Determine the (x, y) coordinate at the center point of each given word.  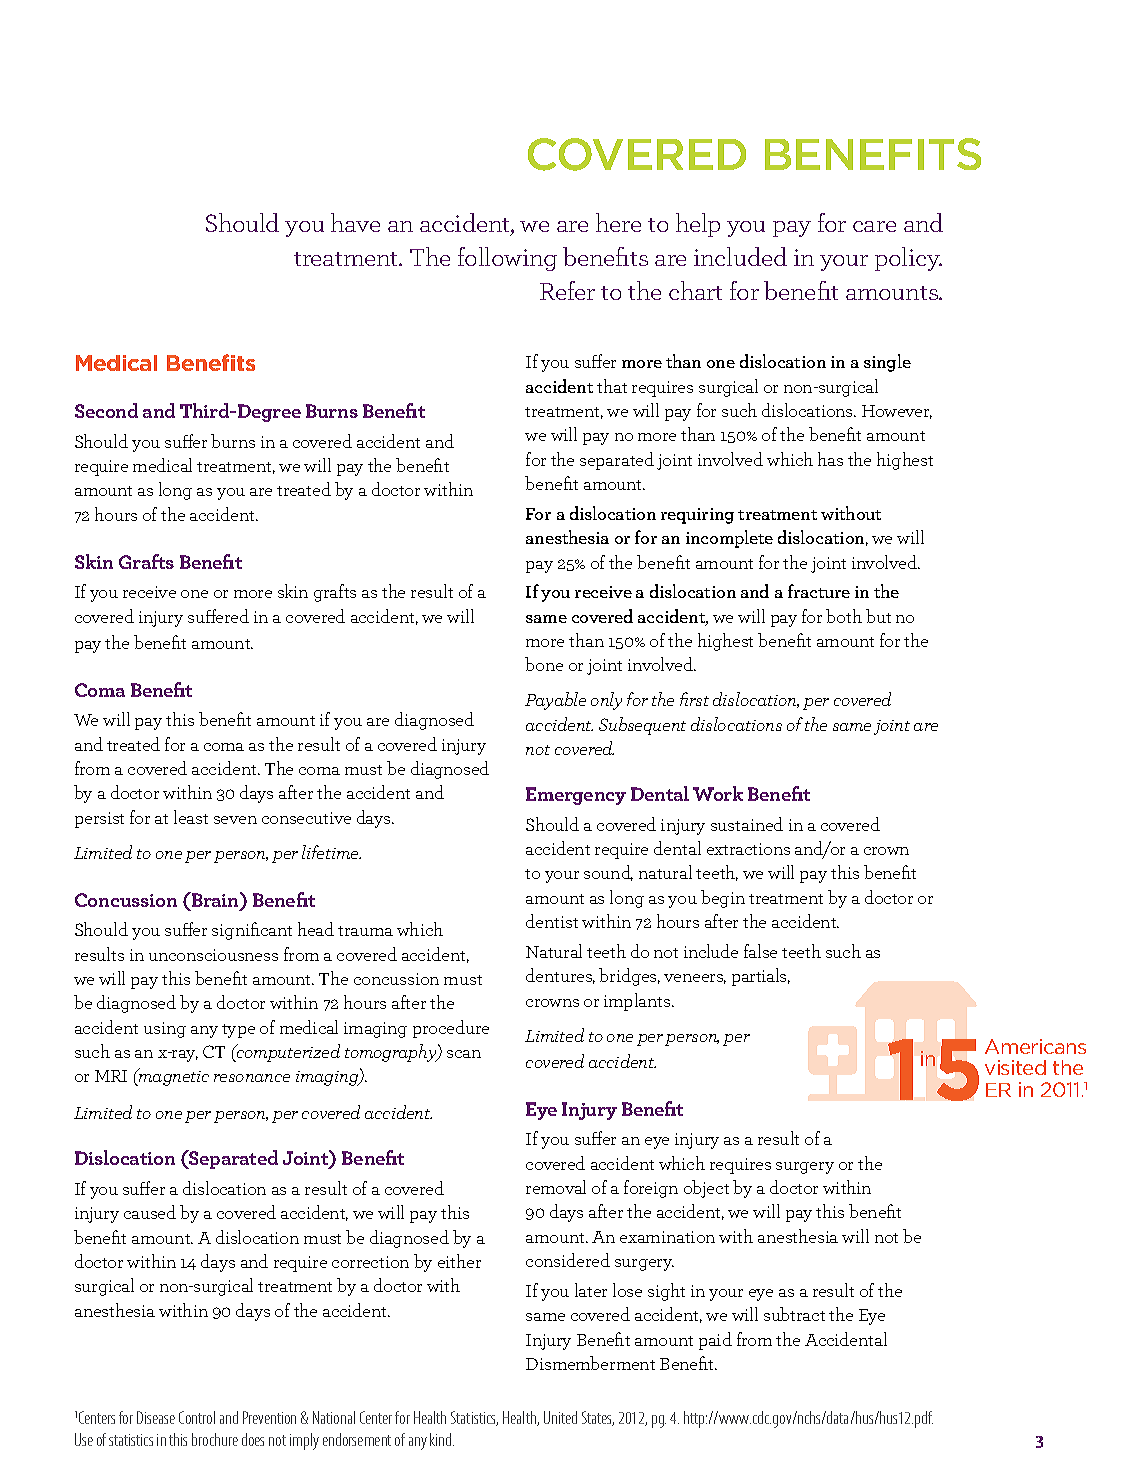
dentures (560, 976)
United (560, 1417)
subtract (794, 1314)
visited (1015, 1067)
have (355, 222)
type (238, 1031)
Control (197, 1417)
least (191, 817)
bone (544, 664)
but (878, 616)
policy (908, 259)
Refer (567, 290)
